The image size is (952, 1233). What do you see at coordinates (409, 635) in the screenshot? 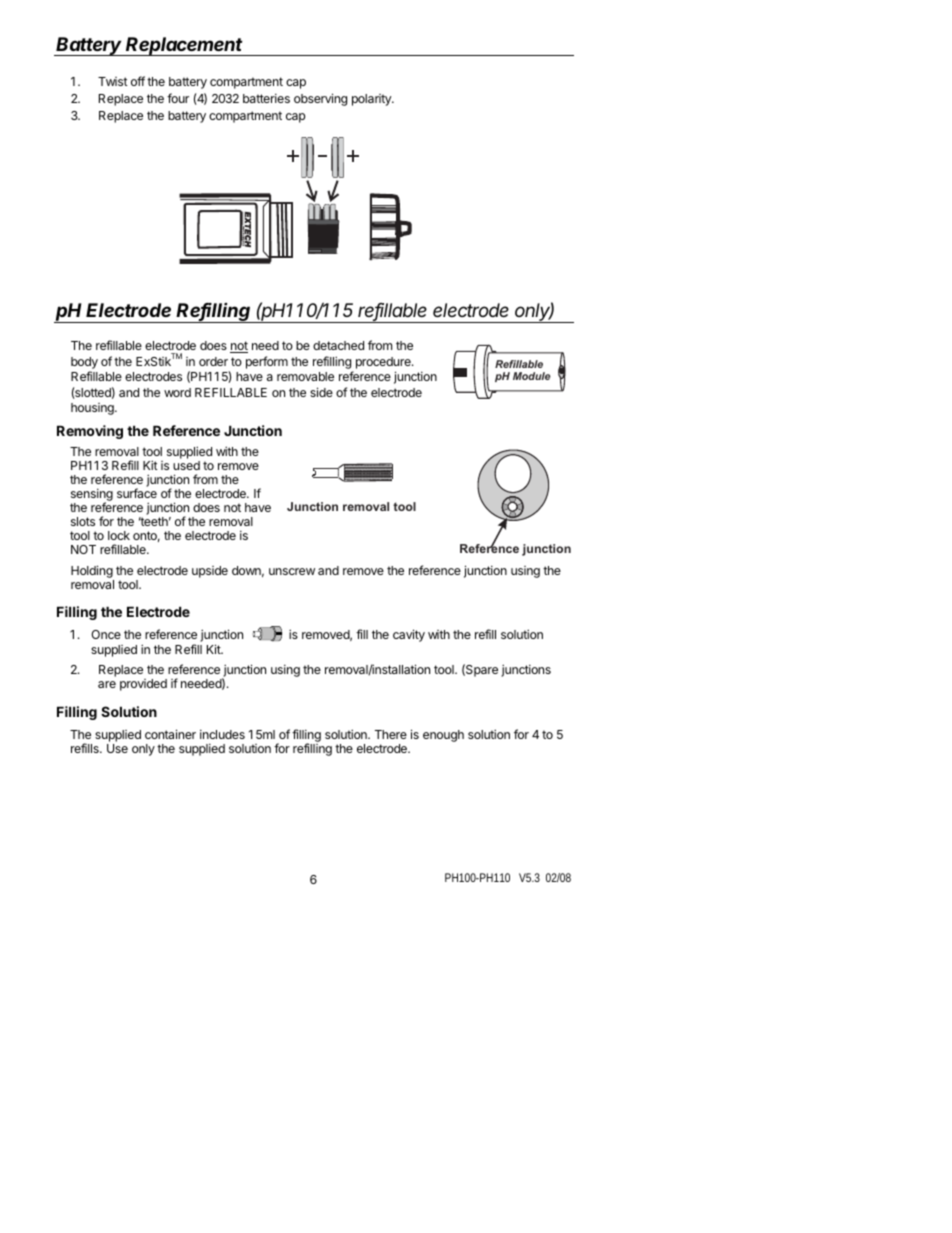
I see `cavity` at bounding box center [409, 635].
